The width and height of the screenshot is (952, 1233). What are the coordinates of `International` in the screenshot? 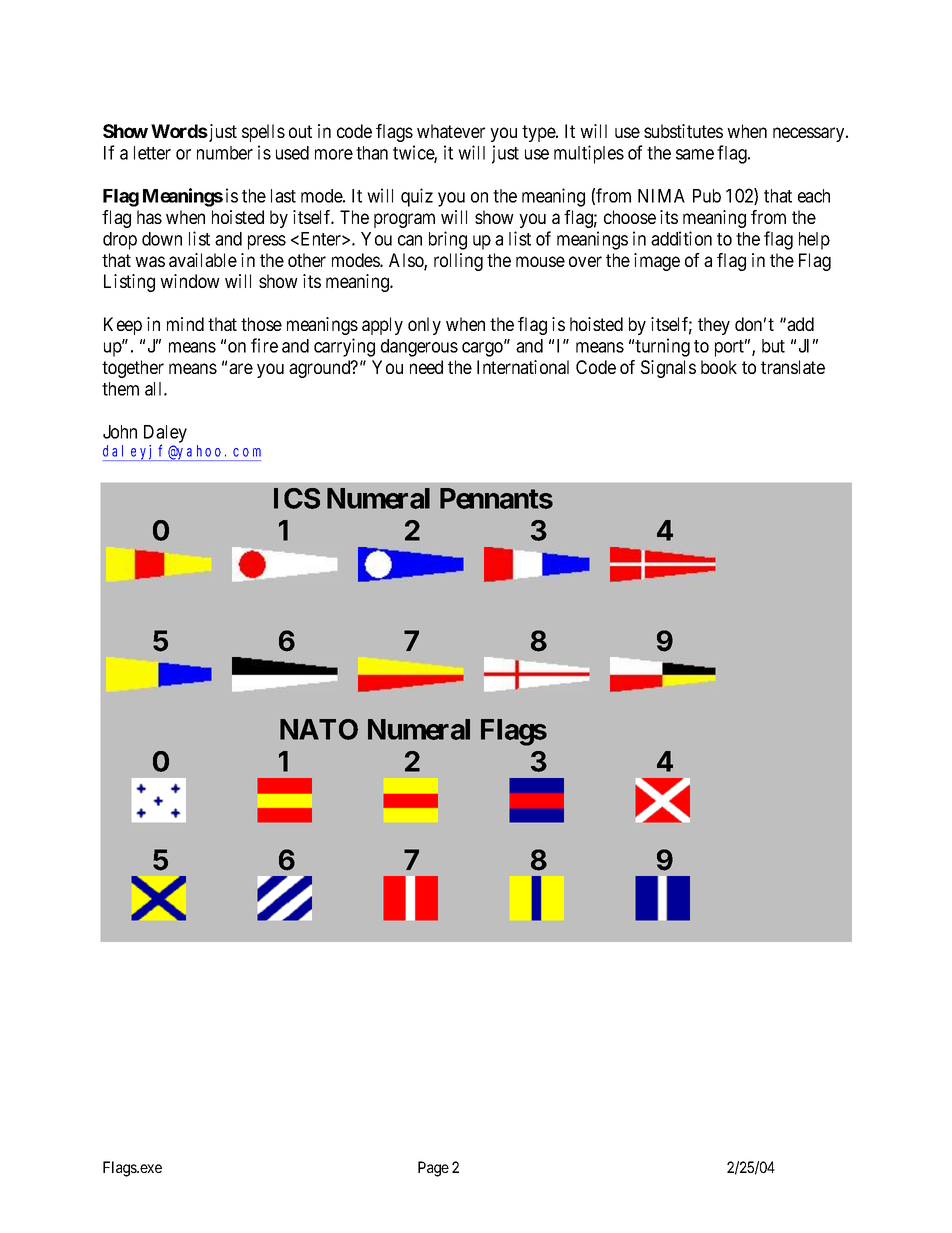 It's located at (523, 367).
